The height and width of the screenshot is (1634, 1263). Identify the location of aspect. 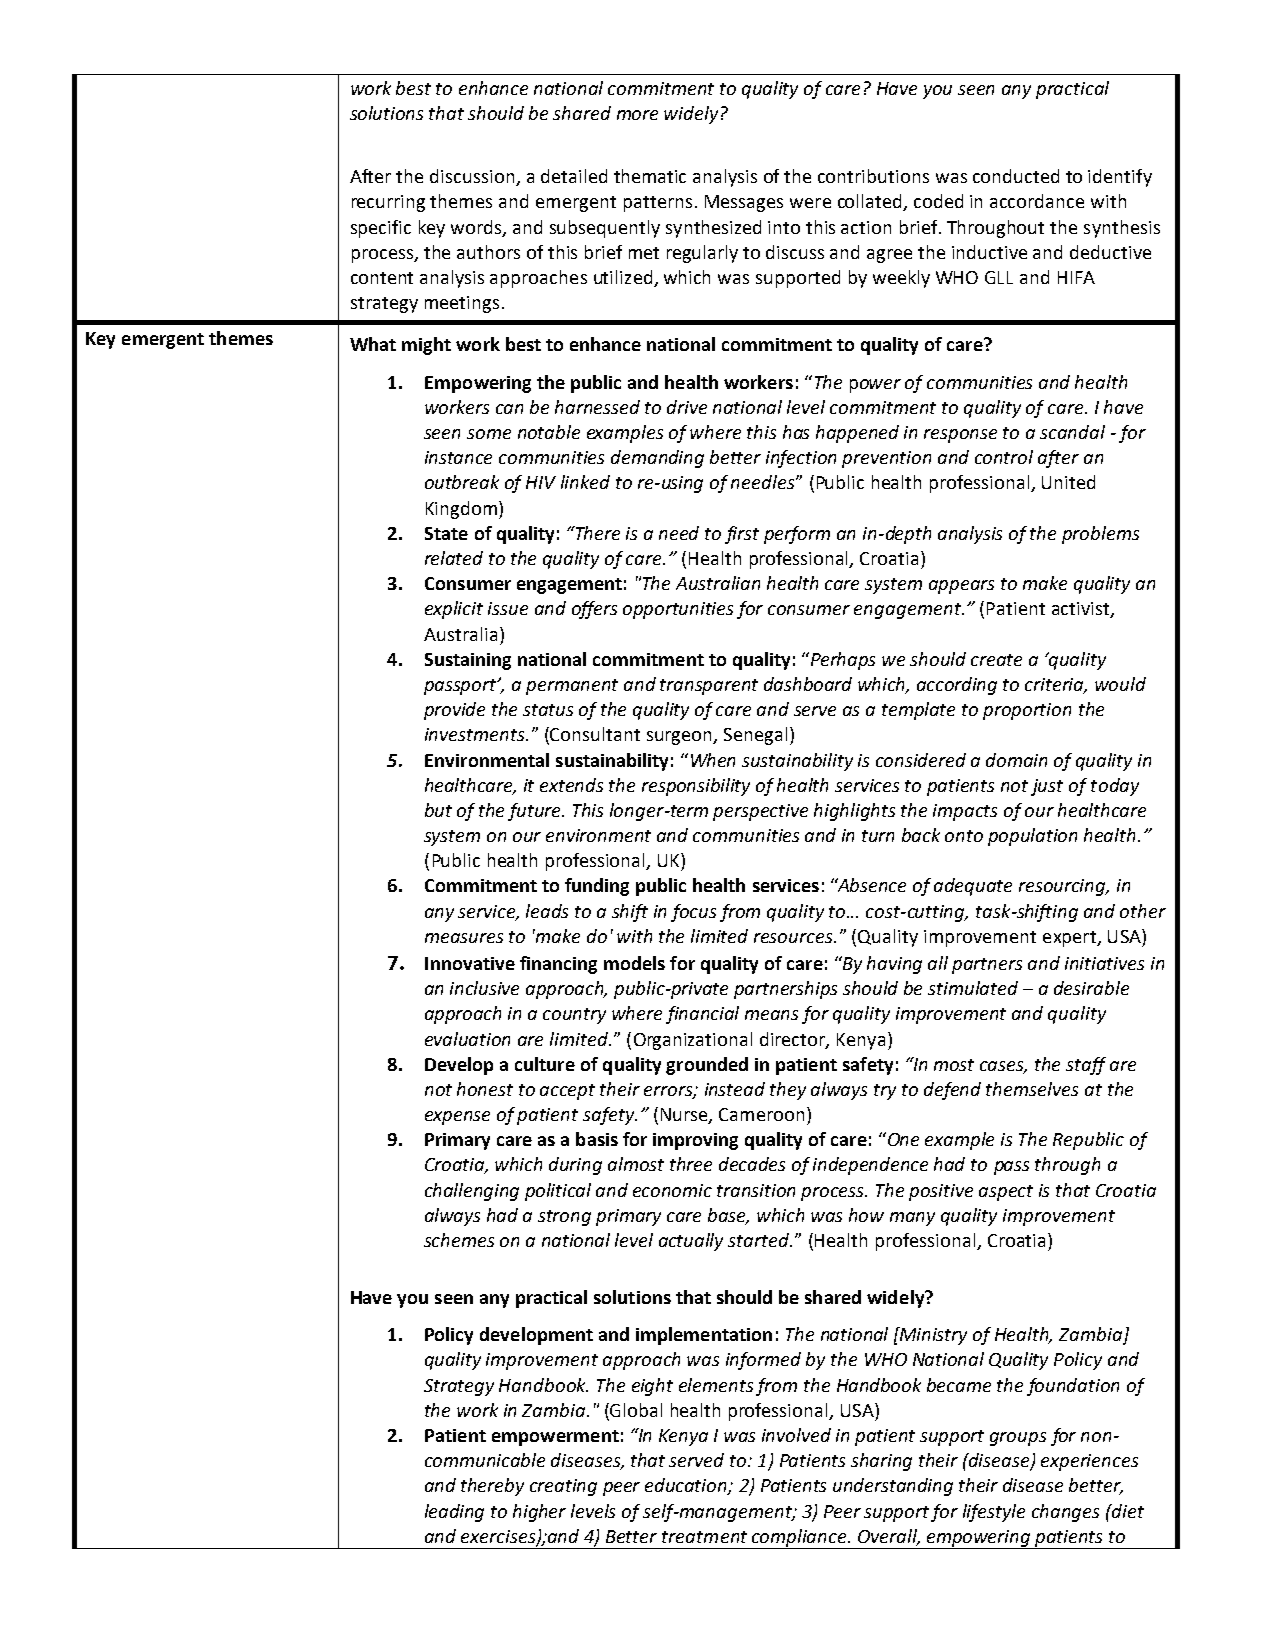
(1006, 1193).
